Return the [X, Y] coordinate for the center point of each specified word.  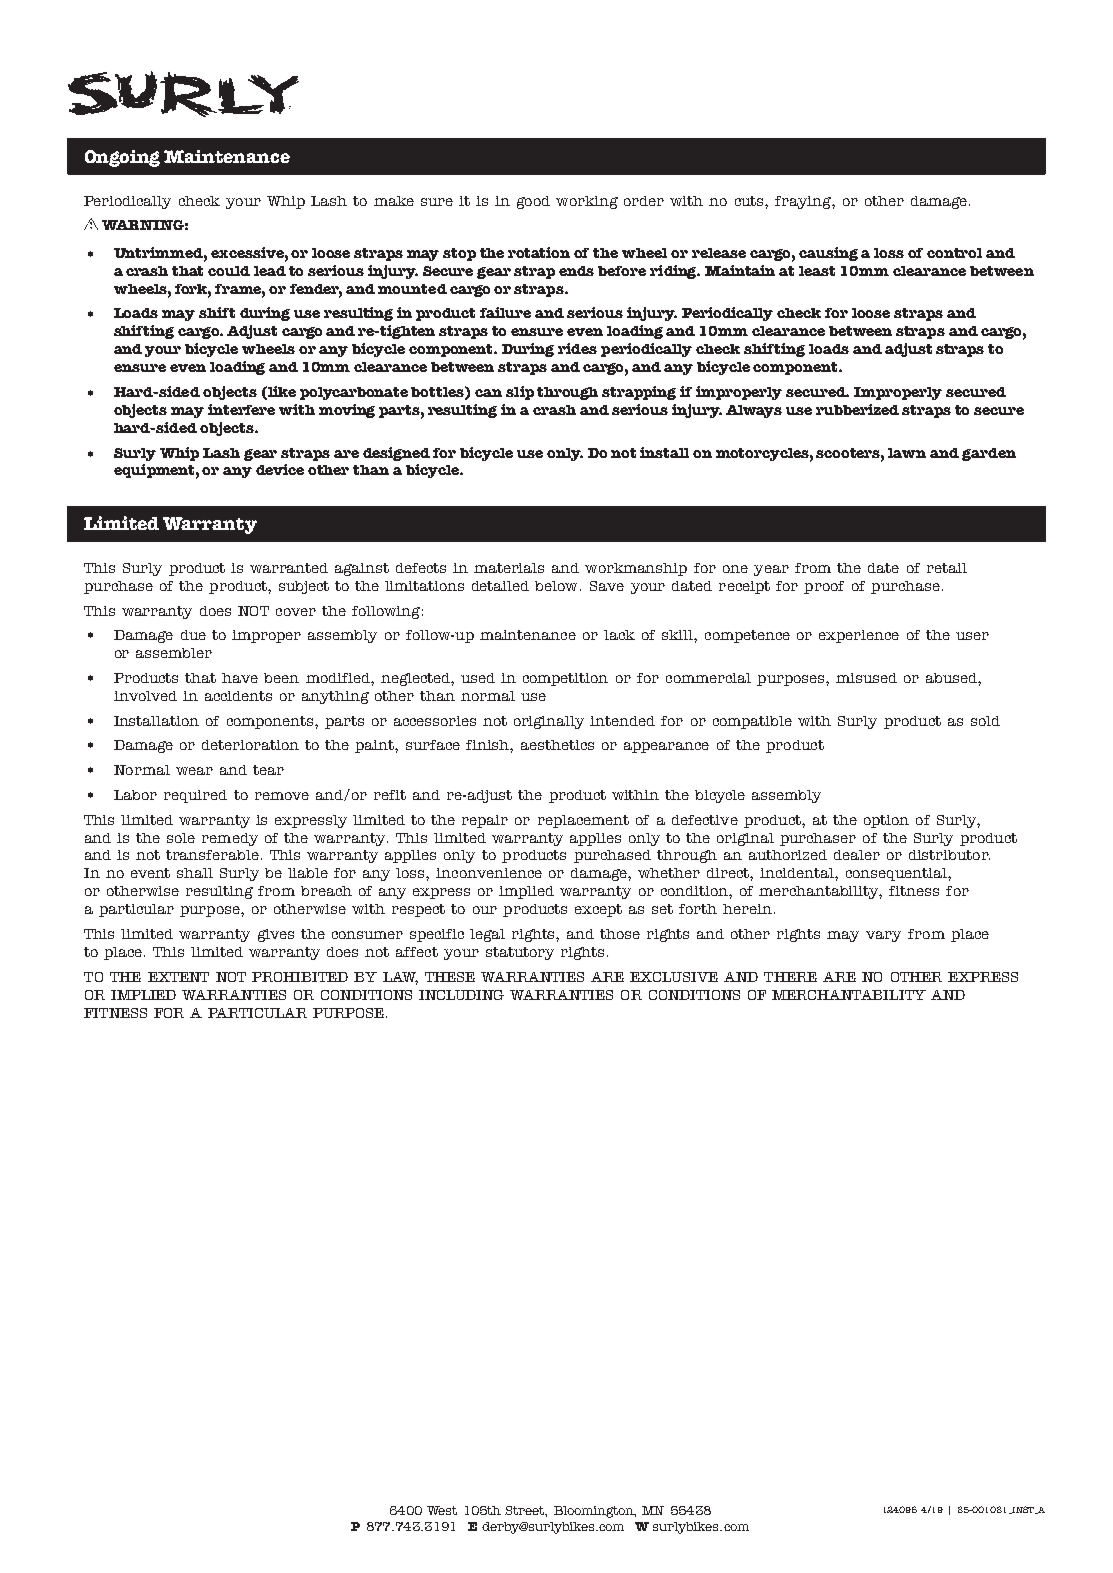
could [229, 271]
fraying [804, 202]
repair [485, 821]
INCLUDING [461, 995]
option [886, 821]
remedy [230, 839]
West [442, 1510]
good [533, 202]
